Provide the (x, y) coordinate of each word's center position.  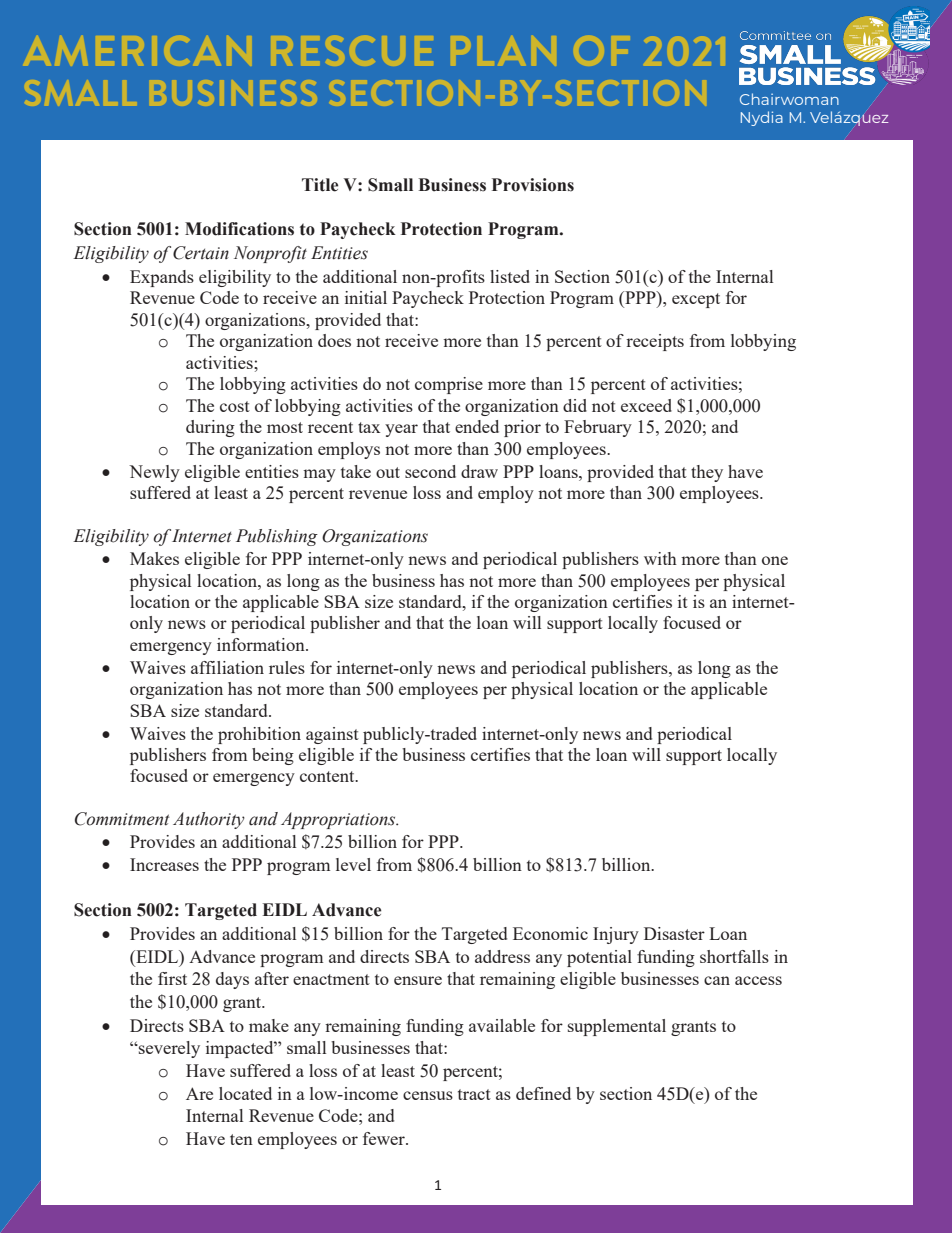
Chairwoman (789, 99)
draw (479, 471)
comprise (449, 385)
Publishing (277, 537)
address (502, 956)
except (696, 300)
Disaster (674, 933)
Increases (164, 864)
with (660, 558)
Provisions (533, 185)
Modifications (239, 229)
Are (199, 1093)
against (332, 735)
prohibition (259, 735)
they (707, 473)
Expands (162, 278)
